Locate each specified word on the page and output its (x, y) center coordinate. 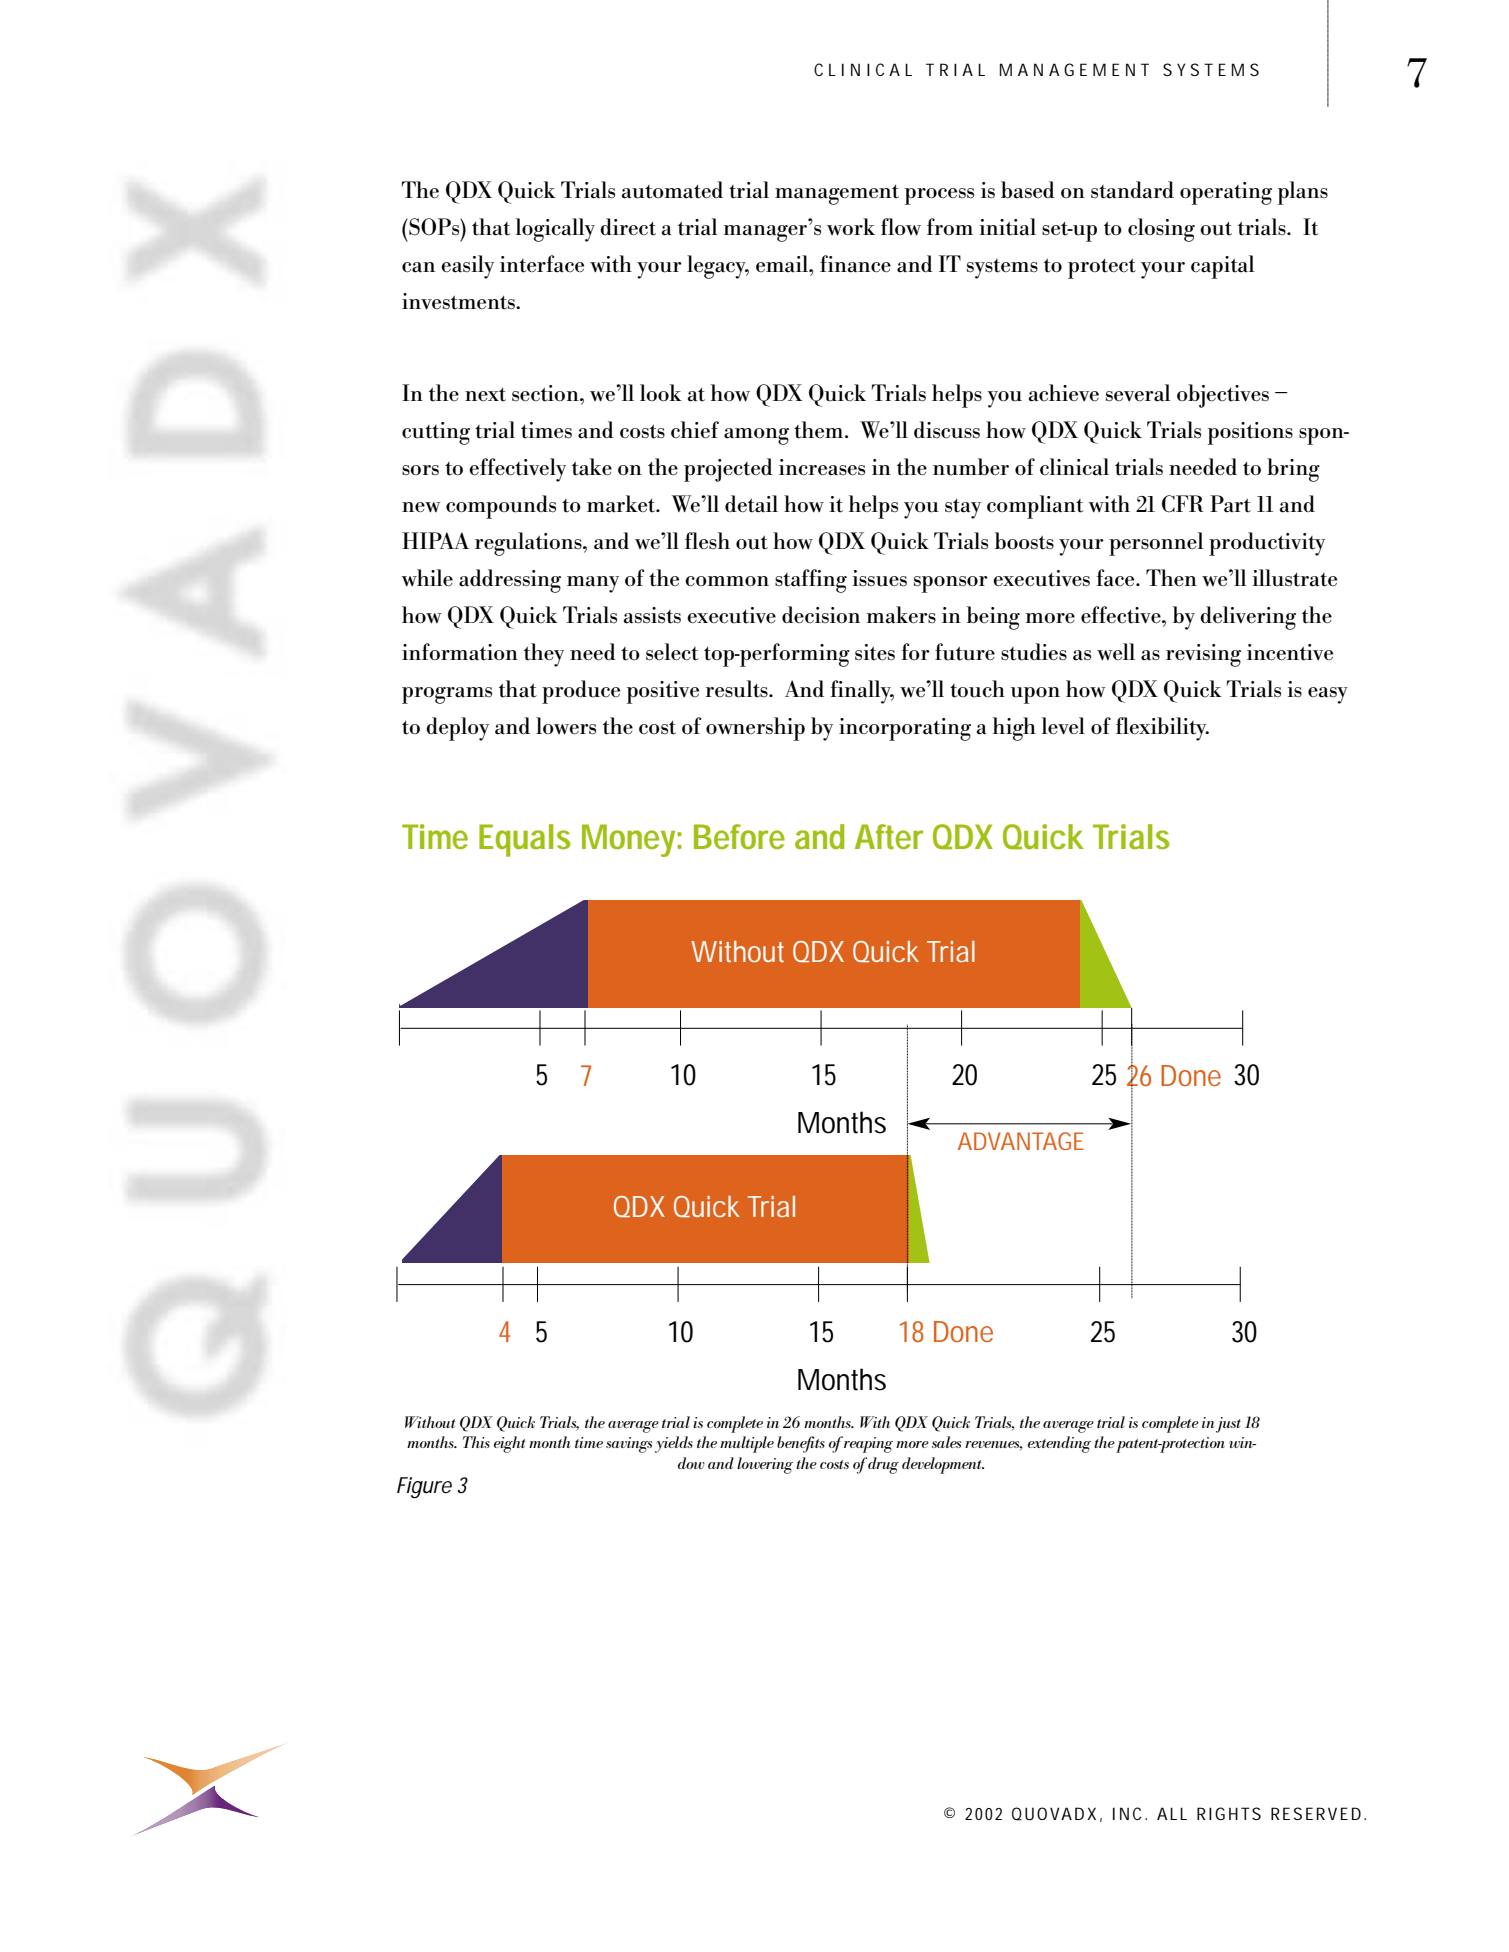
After (889, 837)
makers (901, 615)
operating (1226, 193)
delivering (1248, 618)
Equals (524, 840)
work (851, 226)
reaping (867, 1444)
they (544, 655)
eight (510, 1444)
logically (555, 230)
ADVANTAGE (1021, 1141)
